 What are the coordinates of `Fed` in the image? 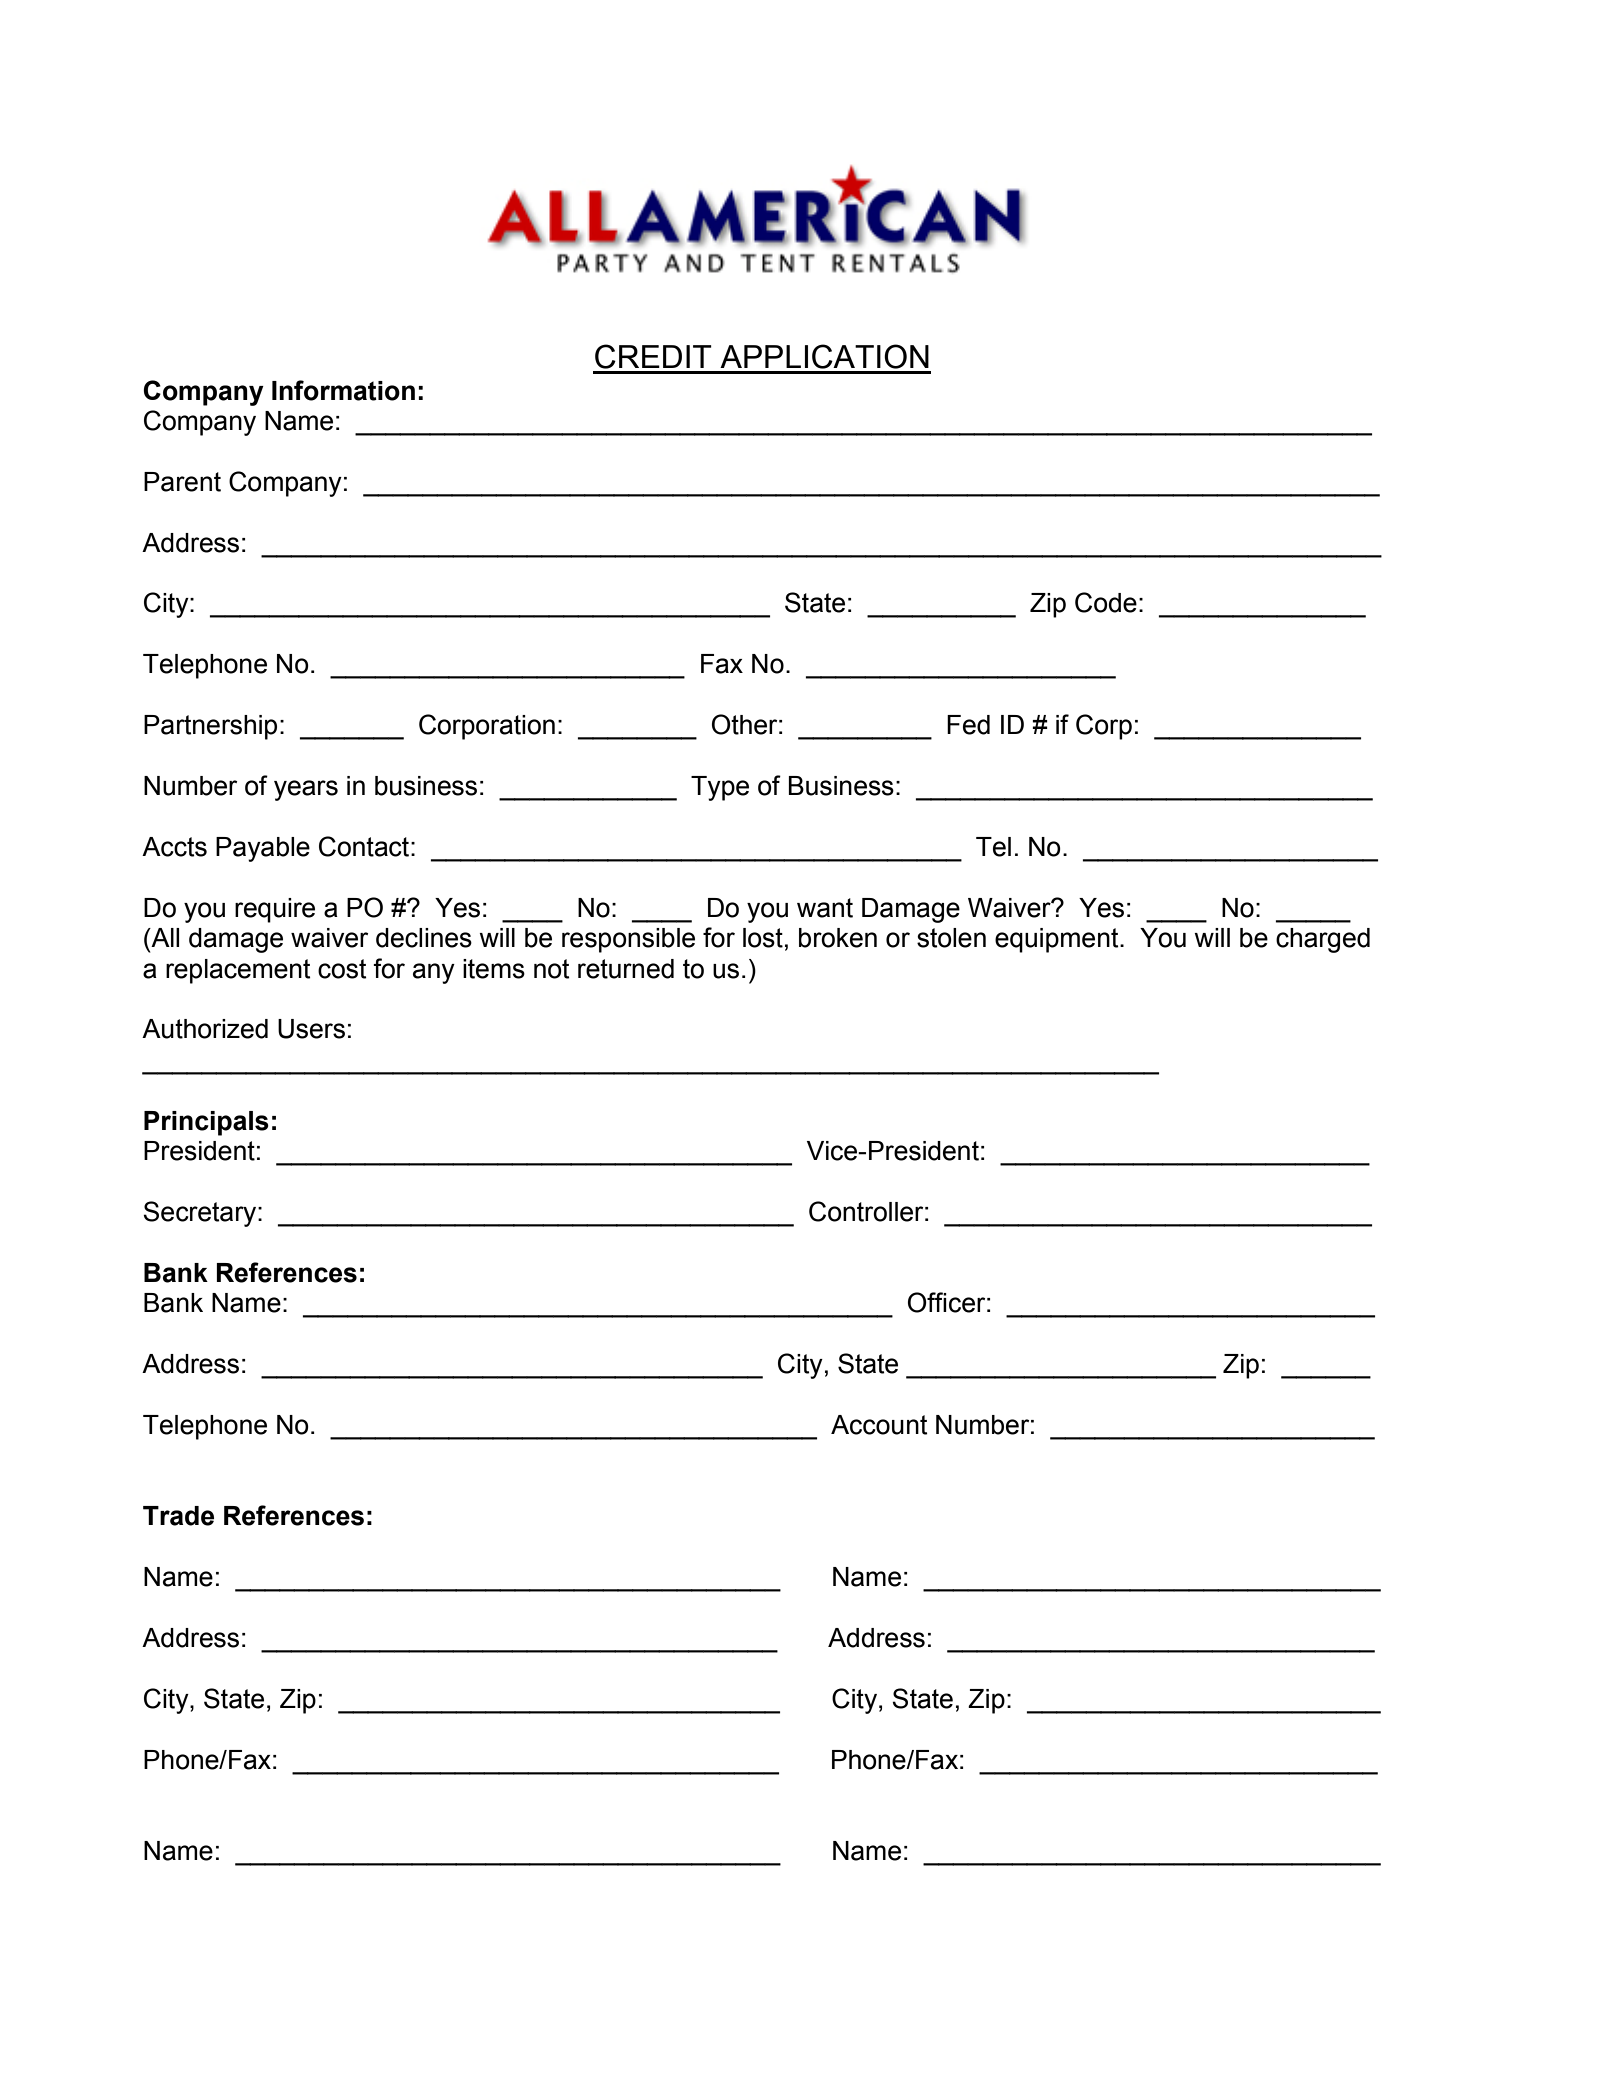 It's located at (968, 725).
